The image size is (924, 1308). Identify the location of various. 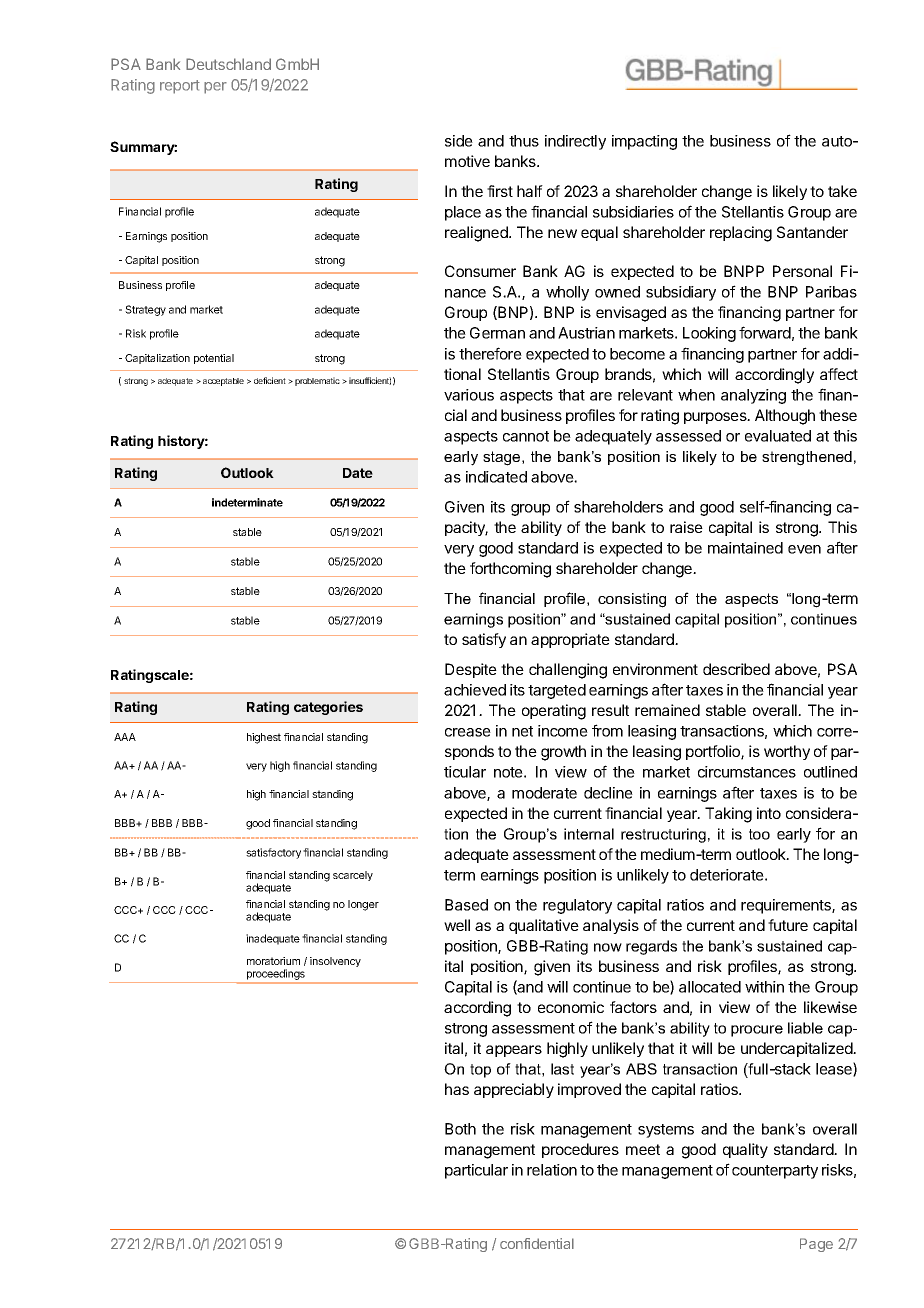
(469, 395).
